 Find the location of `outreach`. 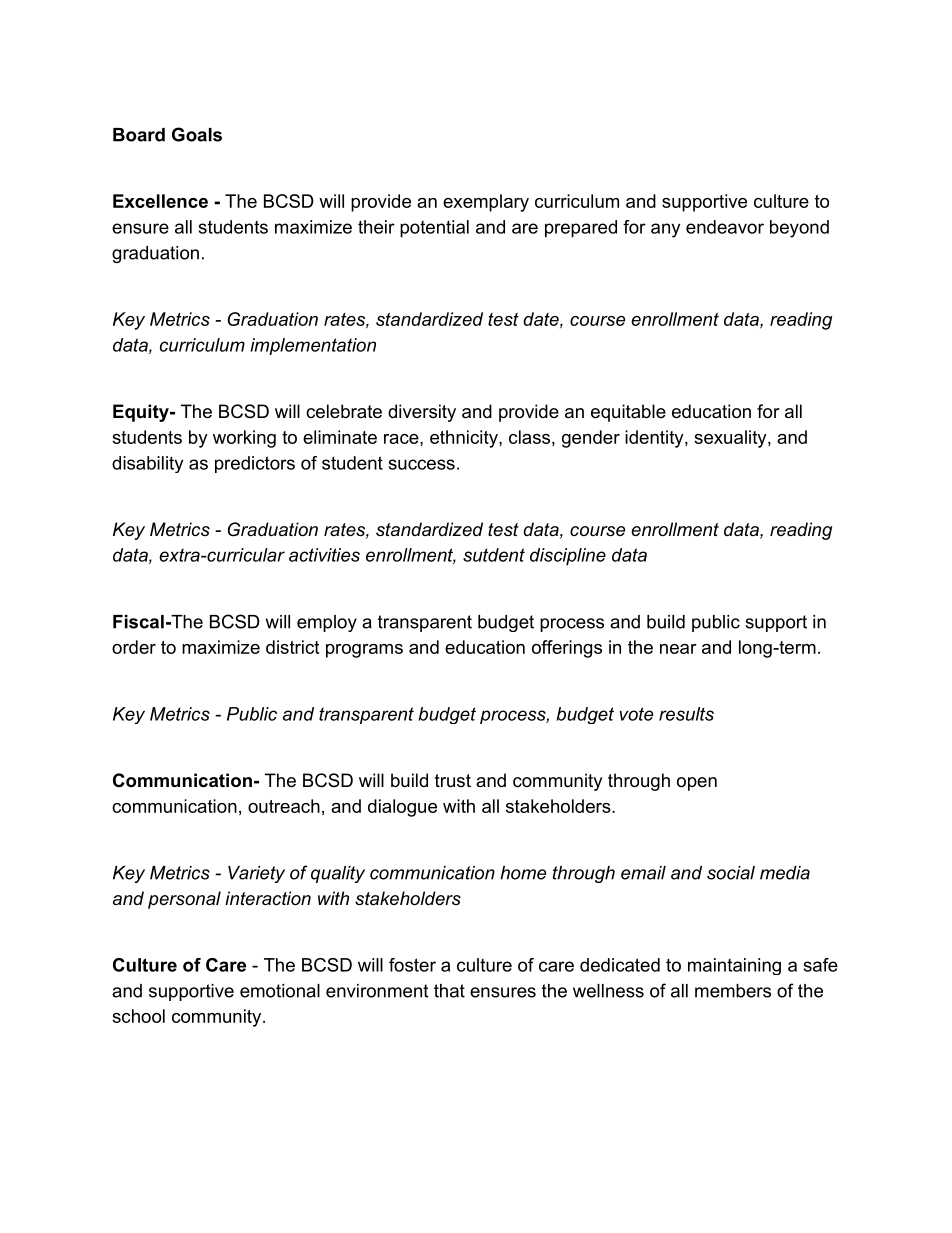

outreach is located at coordinates (284, 806).
